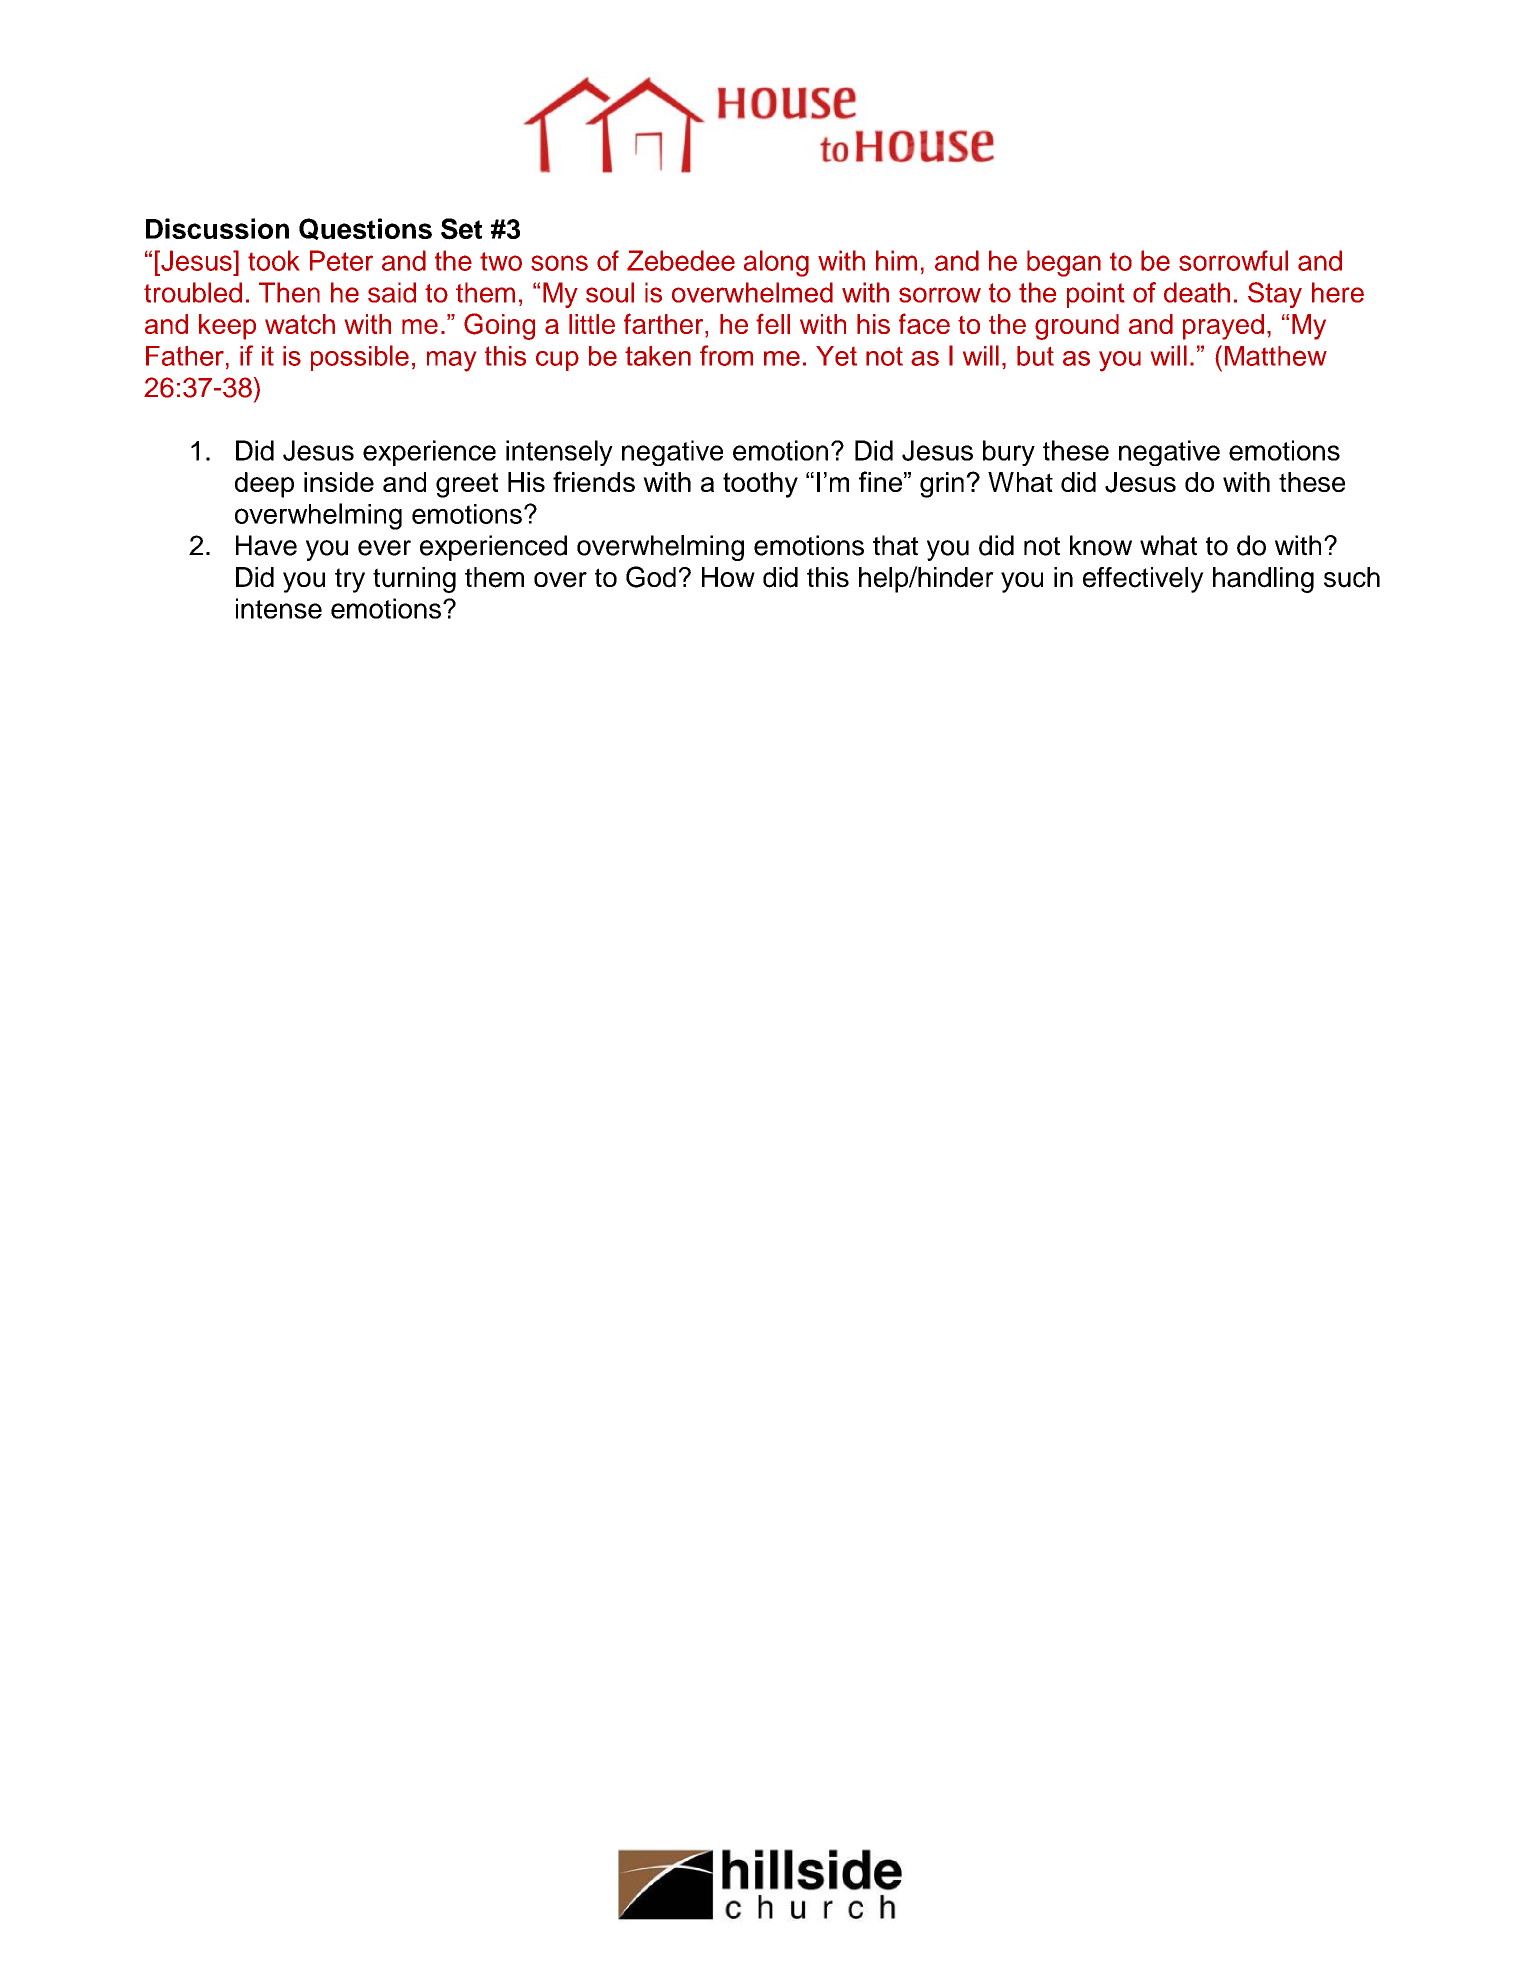 The image size is (1529, 1979). I want to click on grin, so click(942, 485).
